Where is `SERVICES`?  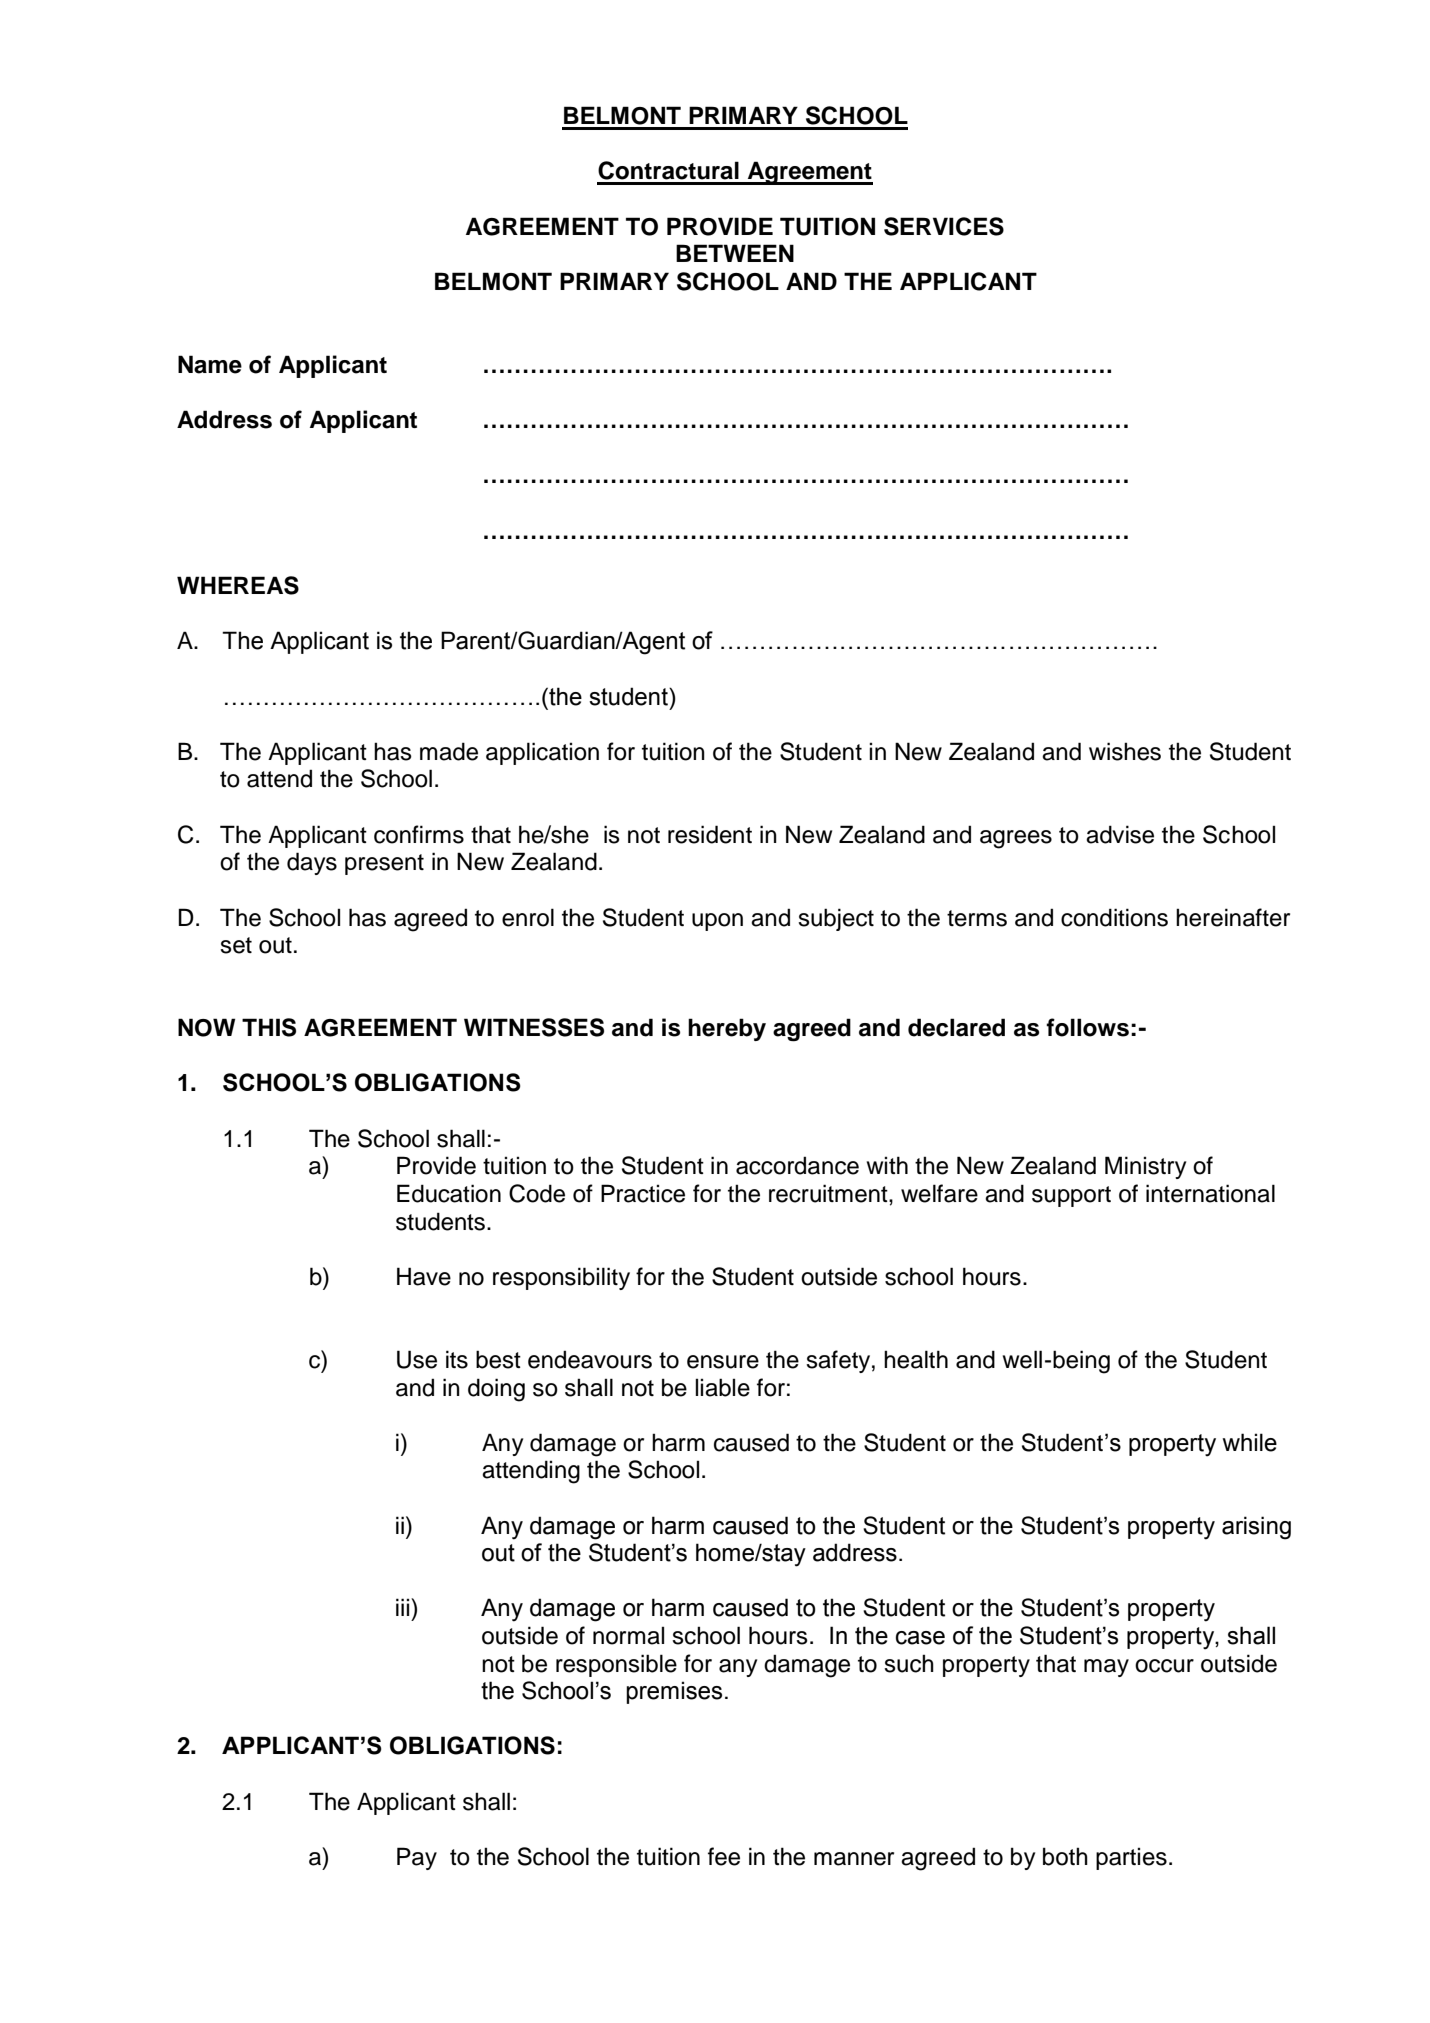 SERVICES is located at coordinates (944, 226).
